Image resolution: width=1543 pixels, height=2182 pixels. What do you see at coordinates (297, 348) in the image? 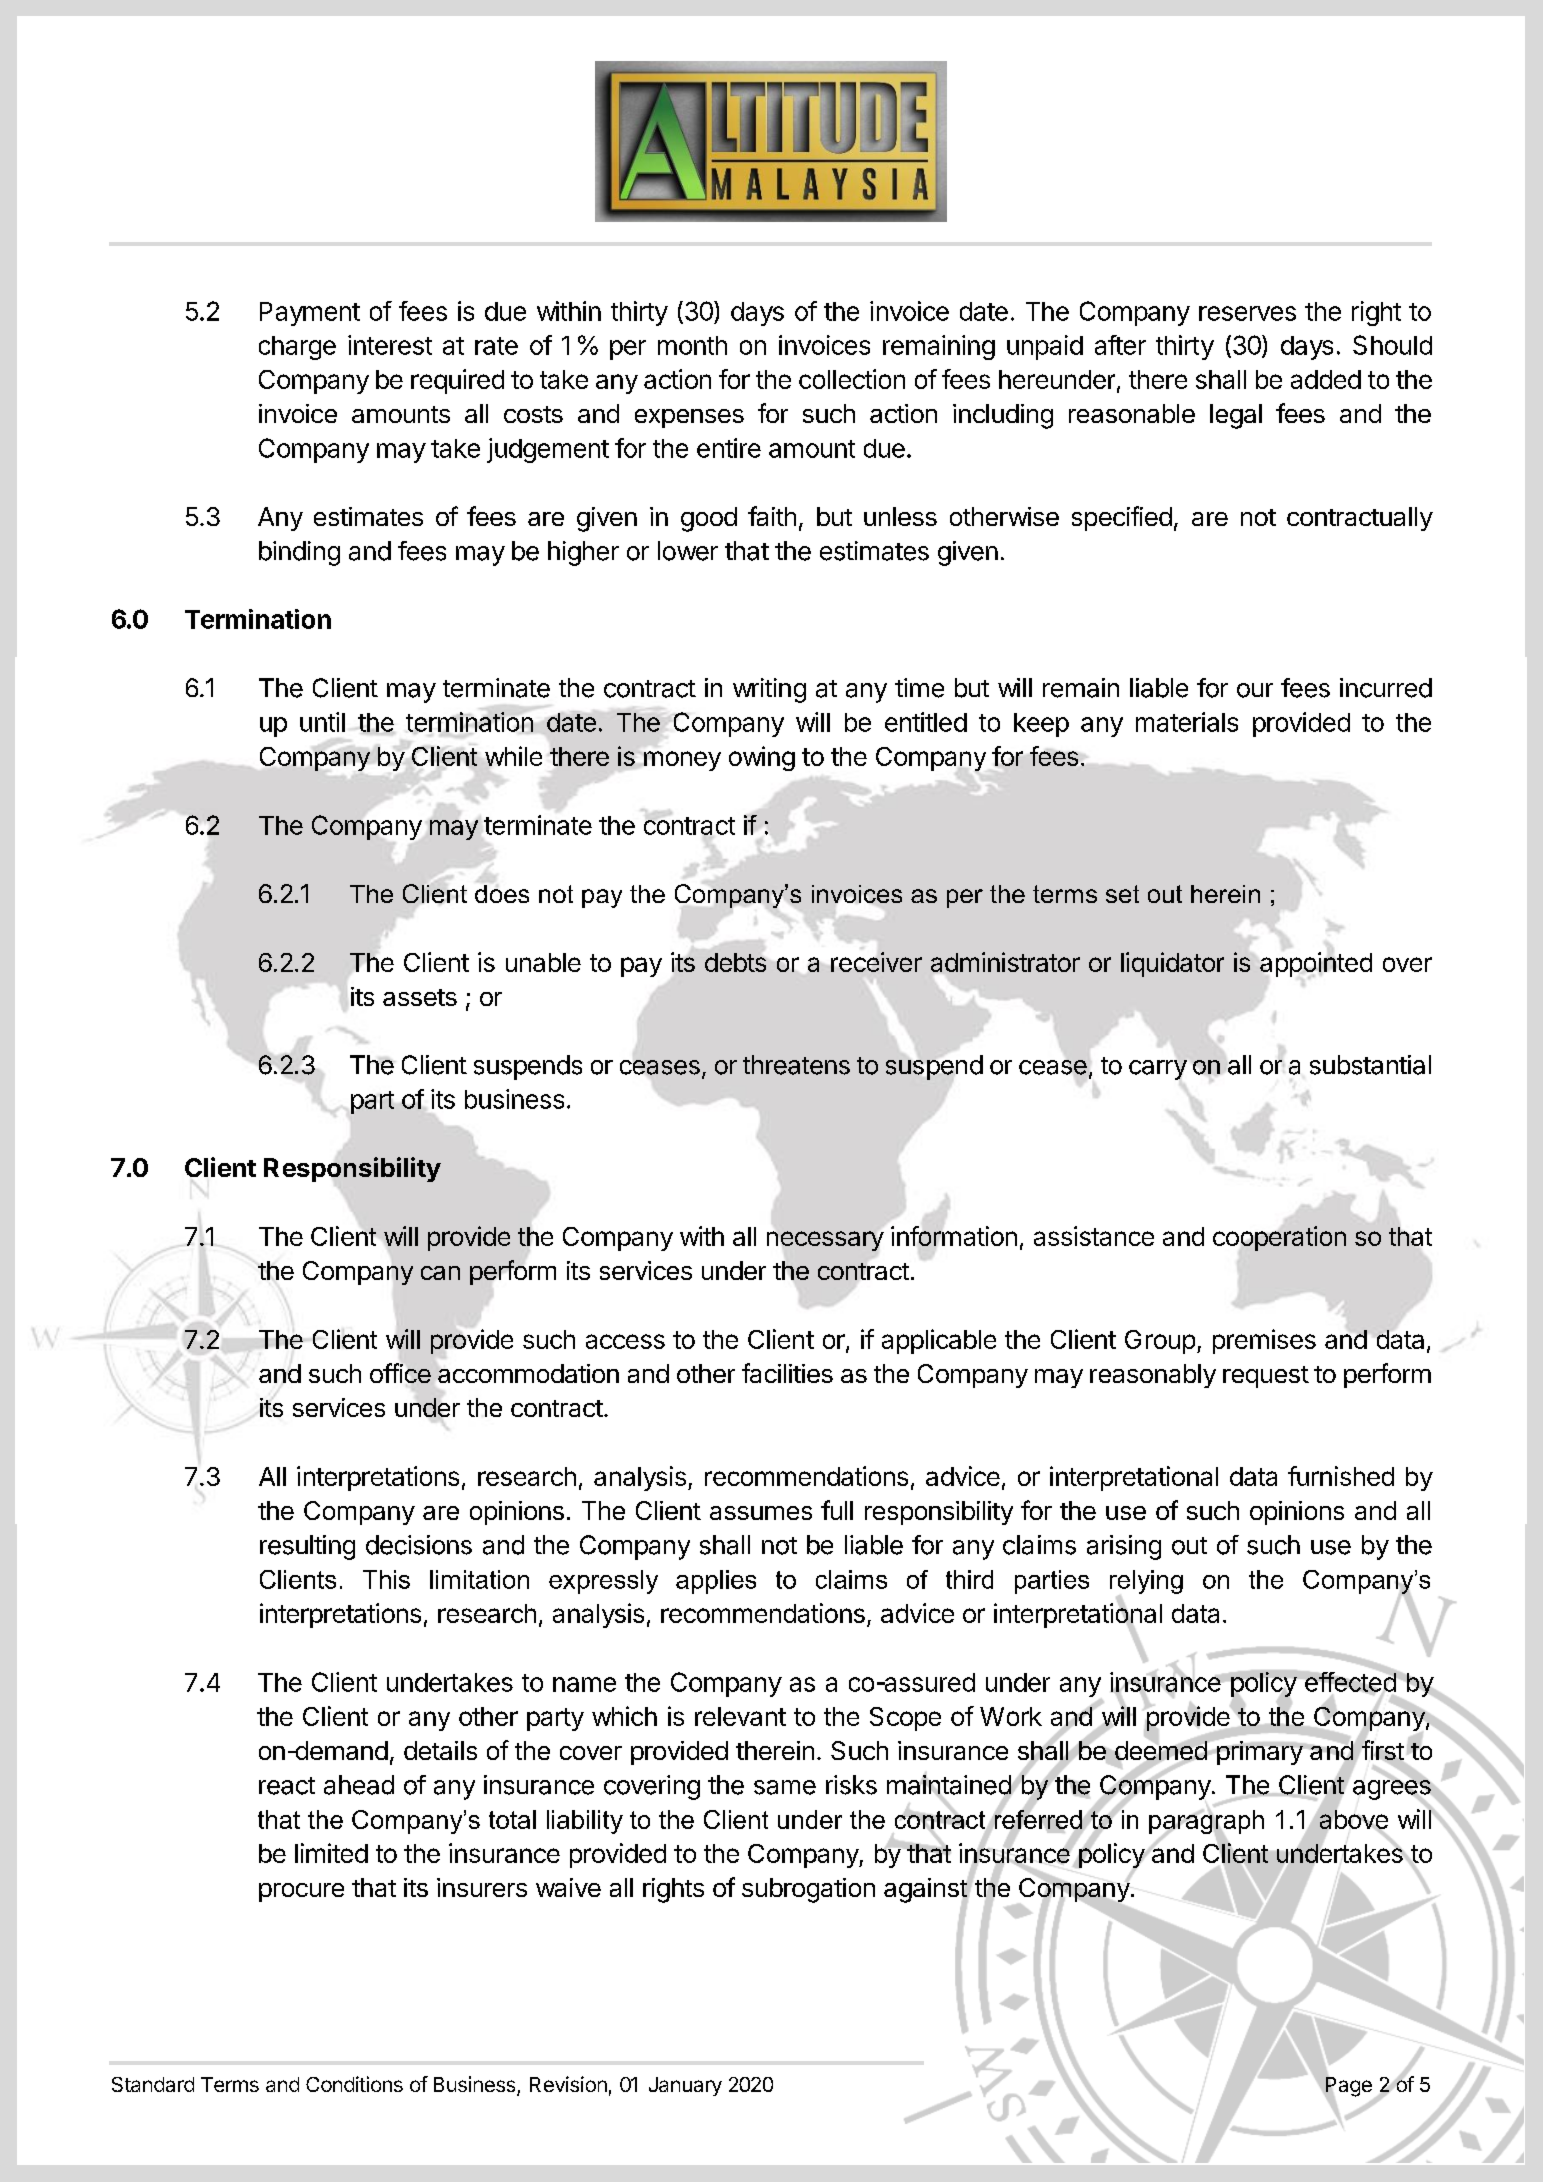
I see `charge` at bounding box center [297, 348].
